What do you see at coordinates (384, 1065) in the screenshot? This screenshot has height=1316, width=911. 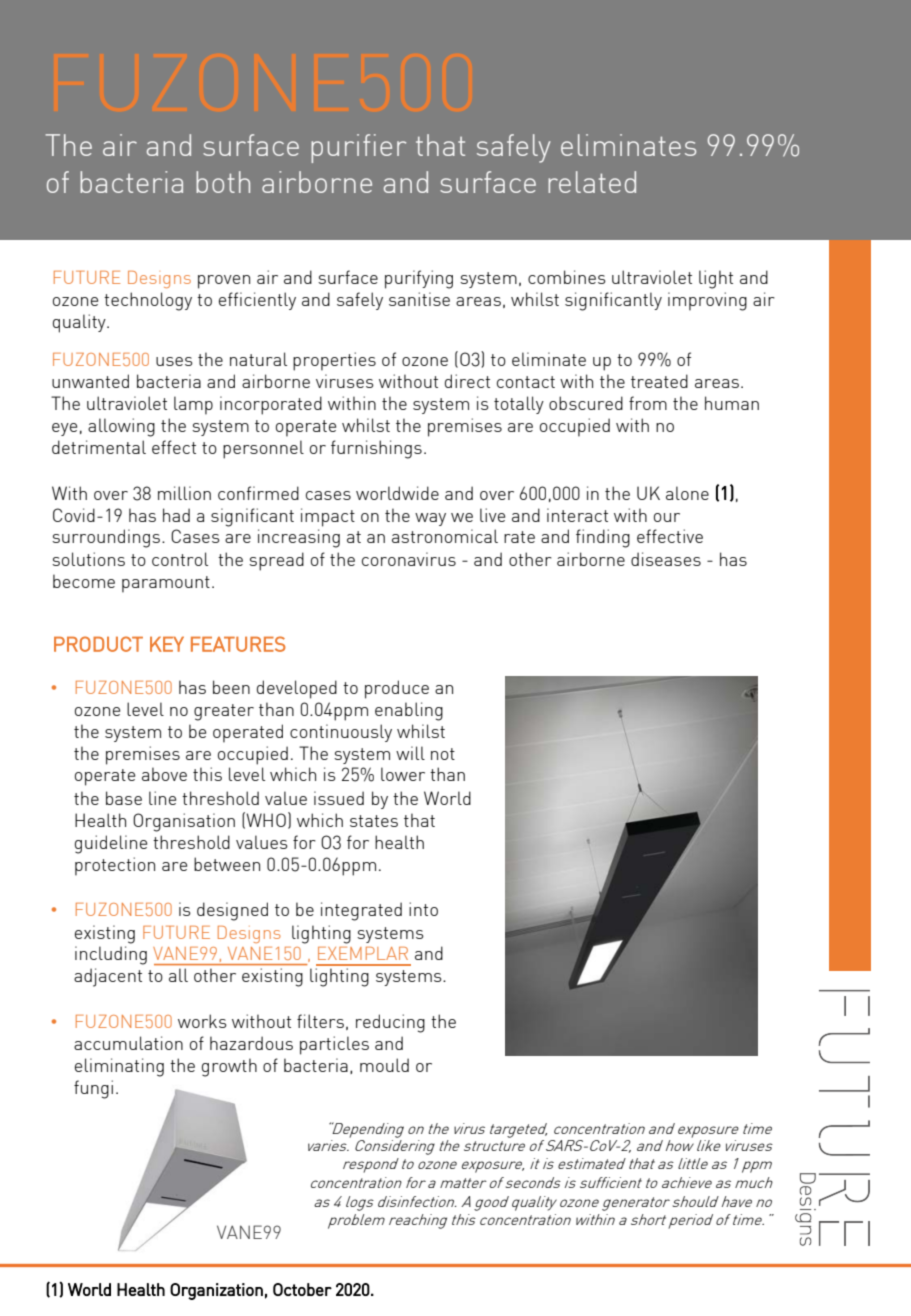 I see `mould` at bounding box center [384, 1065].
